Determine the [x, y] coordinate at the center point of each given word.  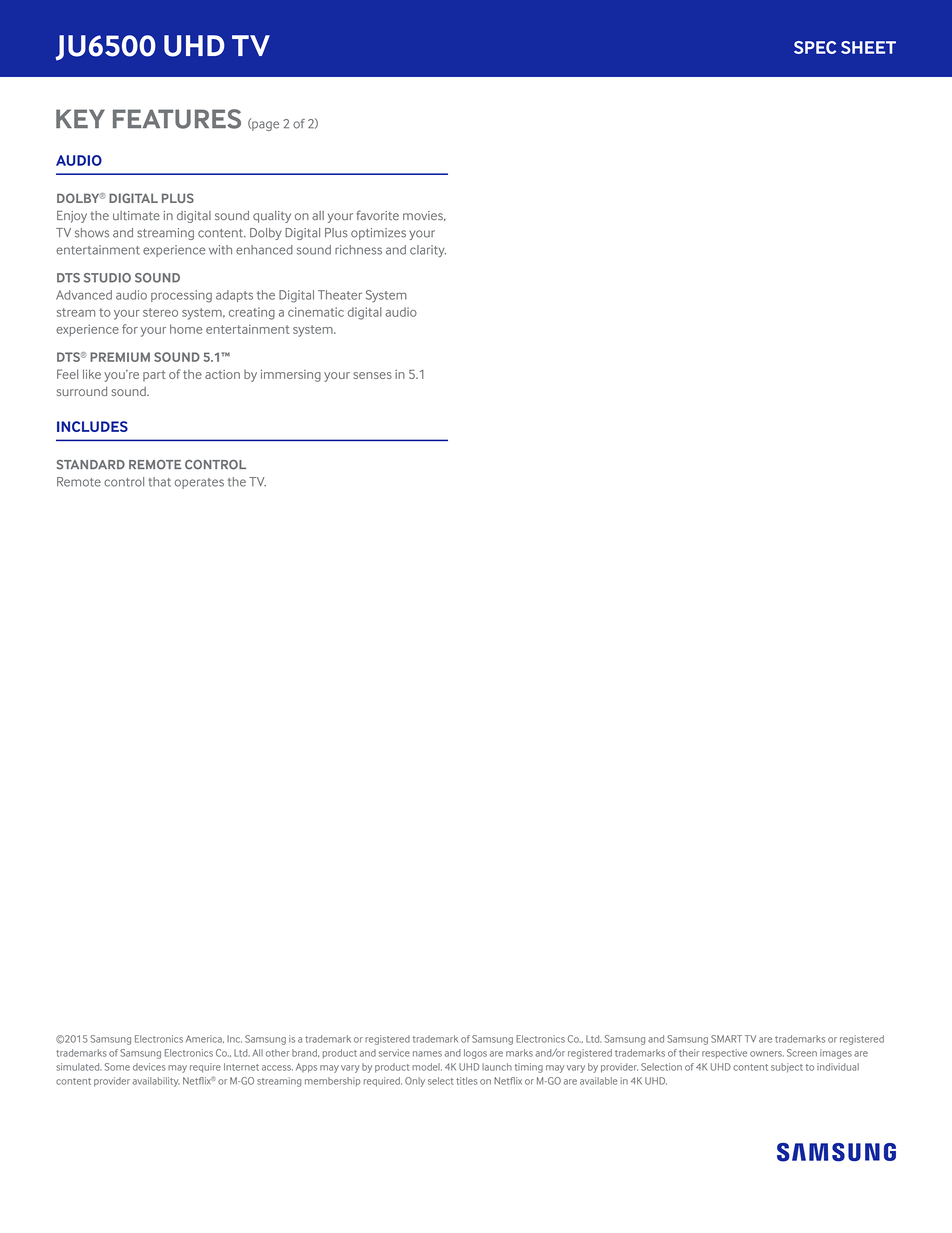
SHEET [868, 47]
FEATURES [177, 119]
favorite [377, 215]
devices [149, 1067]
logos [475, 1054]
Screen [802, 1053]
